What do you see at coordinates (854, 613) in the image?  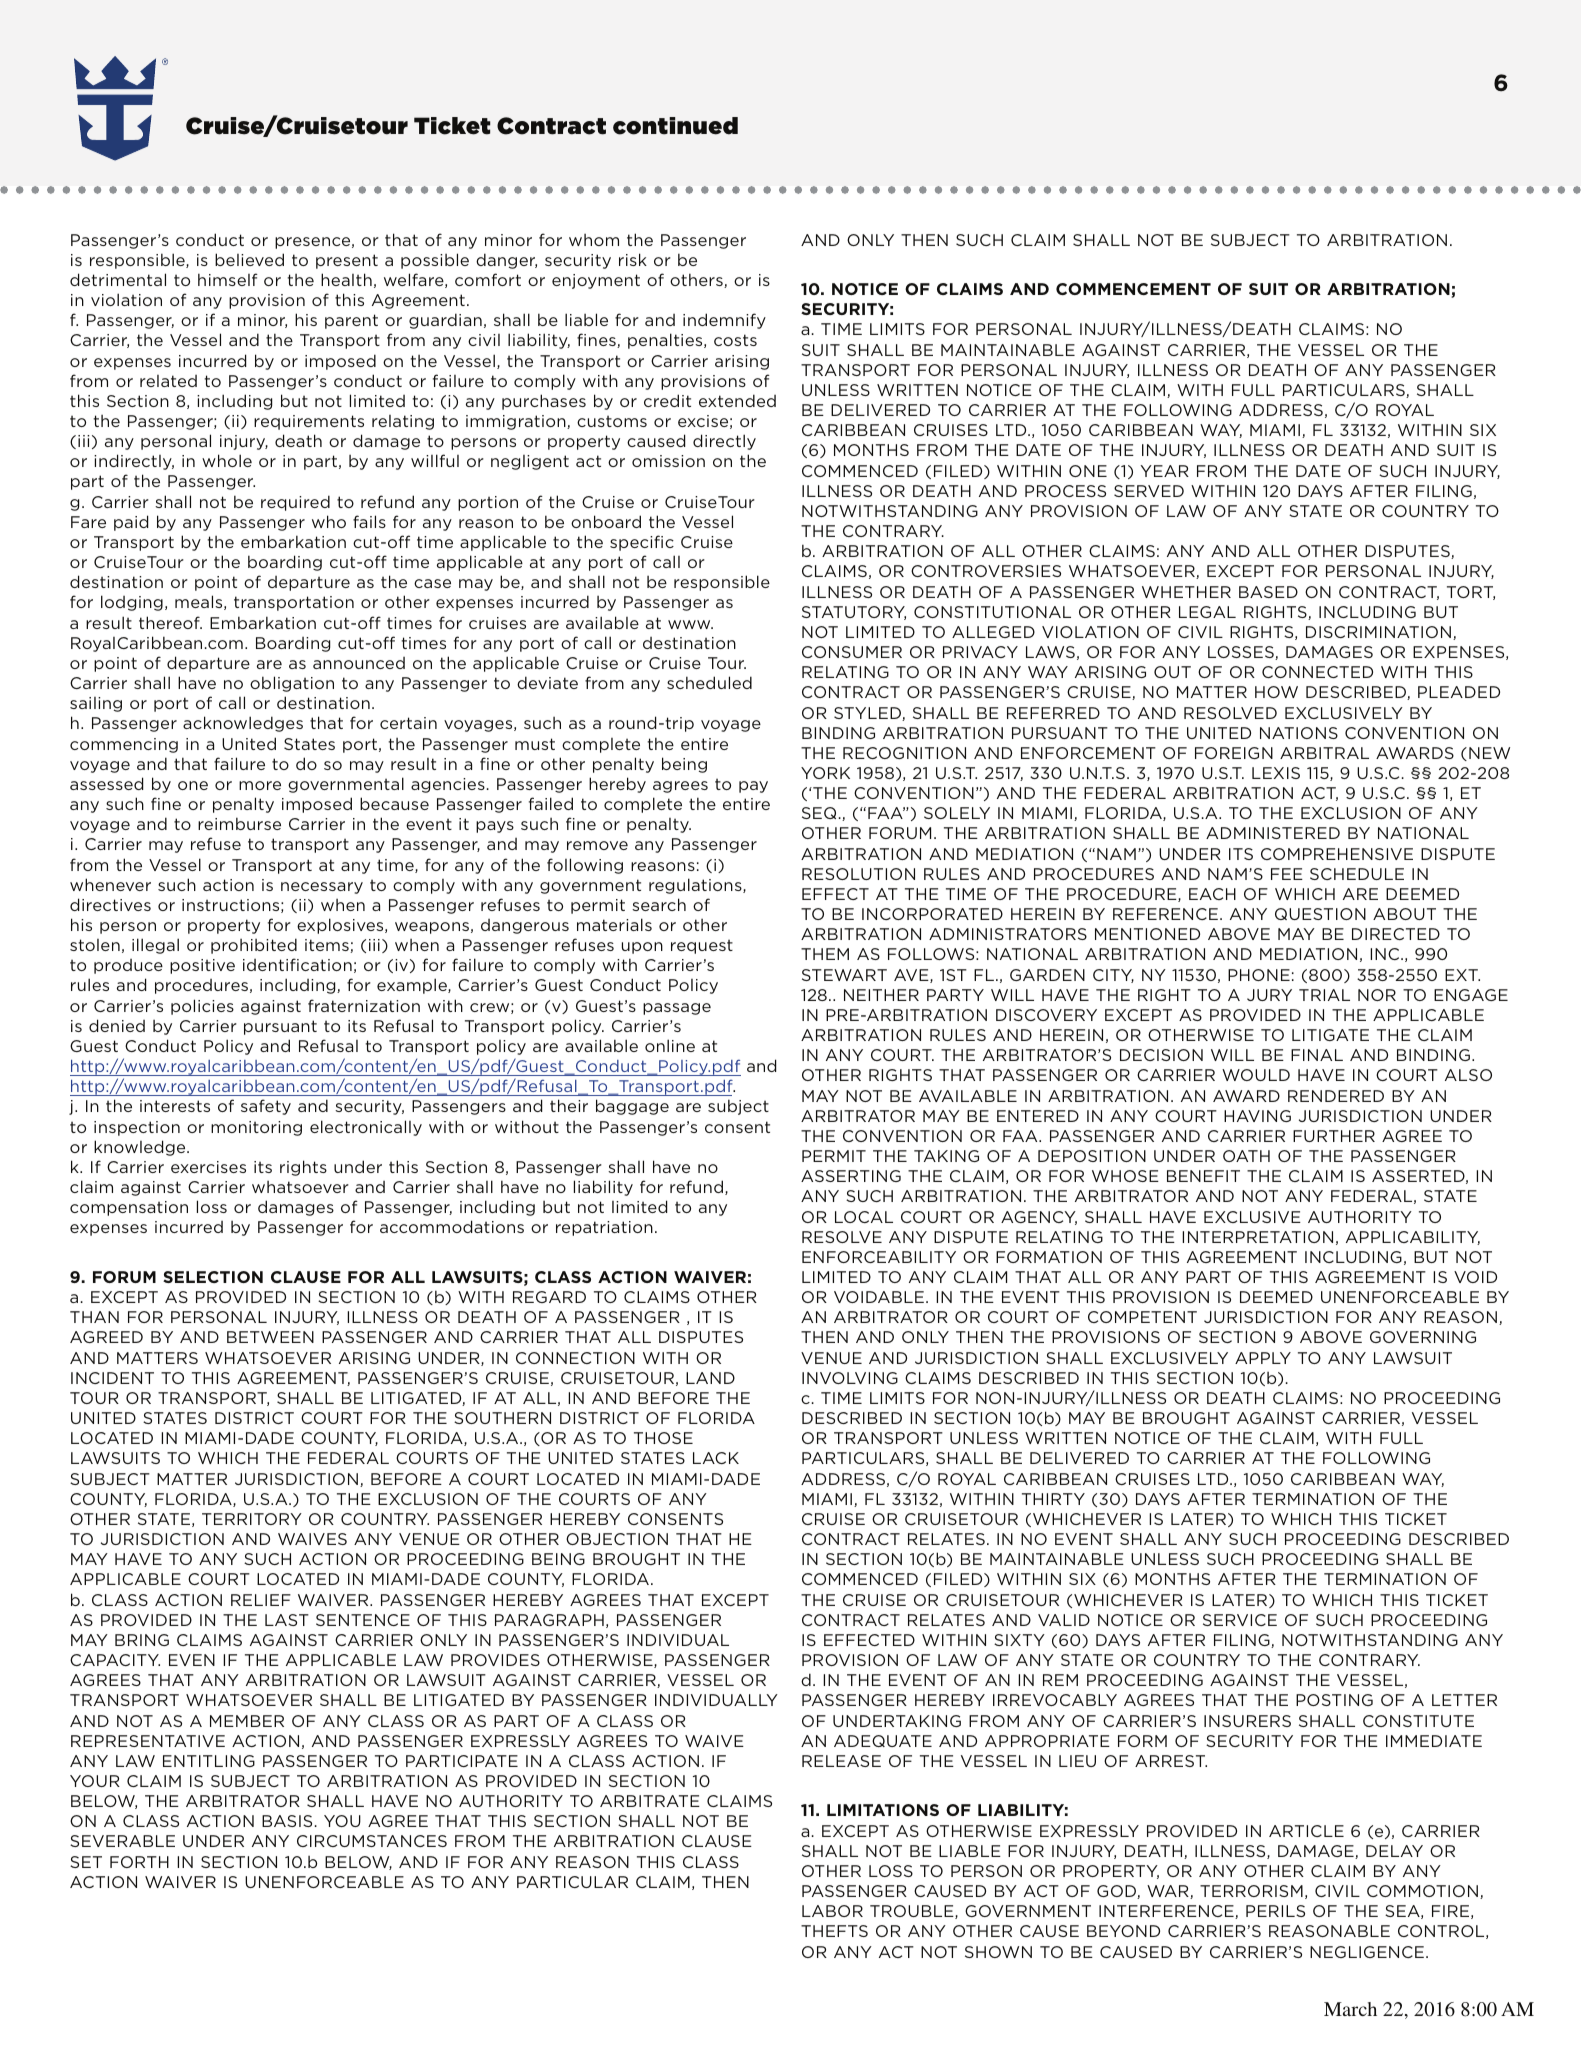 I see `STATUTORY` at bounding box center [854, 613].
